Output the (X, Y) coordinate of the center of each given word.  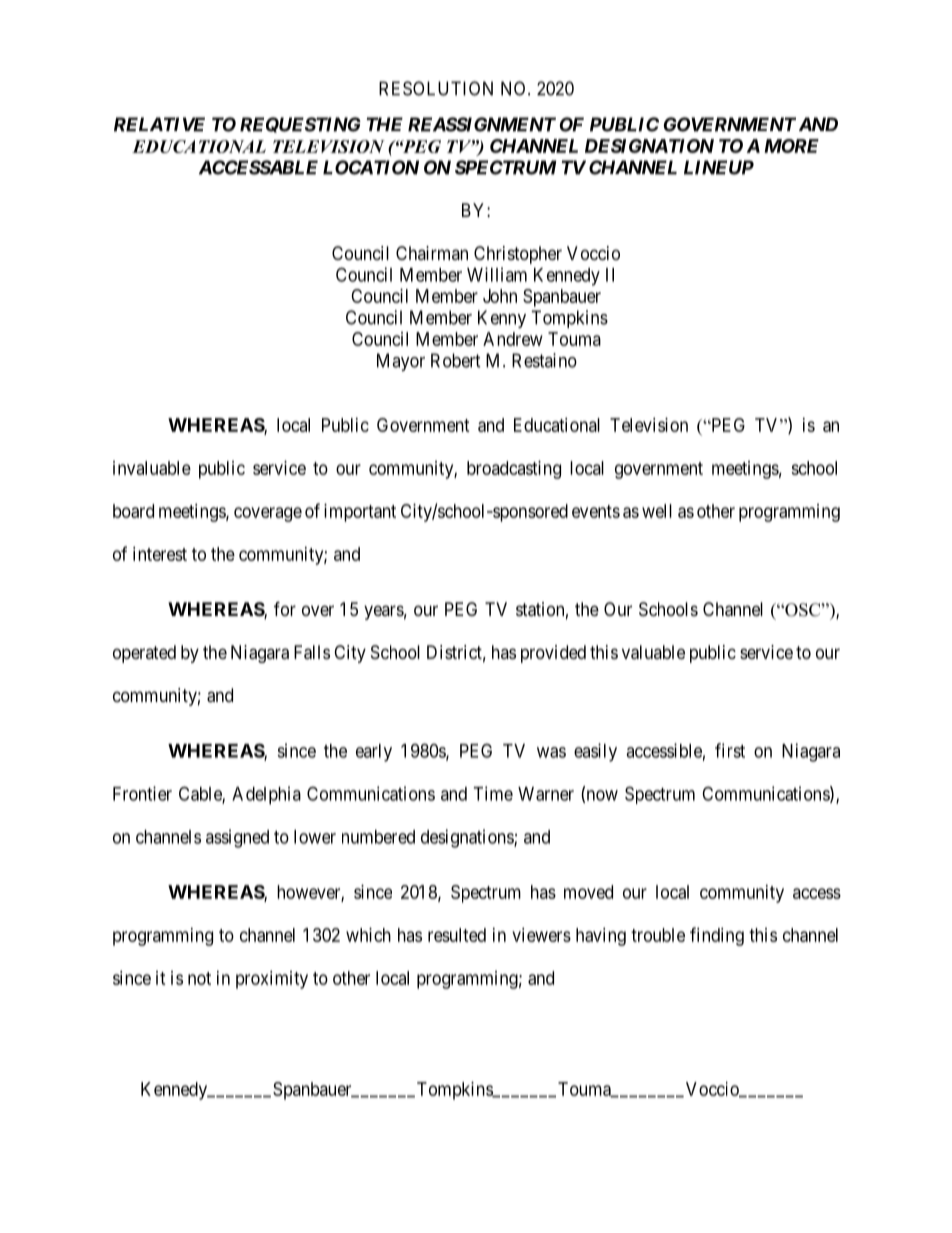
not (199, 978)
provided (553, 654)
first (730, 750)
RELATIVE (159, 124)
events (596, 511)
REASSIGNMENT (482, 124)
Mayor (401, 362)
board (133, 511)
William (497, 274)
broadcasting (514, 470)
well (657, 511)
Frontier (142, 793)
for (285, 608)
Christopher (518, 255)
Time (493, 793)
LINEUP (719, 167)
